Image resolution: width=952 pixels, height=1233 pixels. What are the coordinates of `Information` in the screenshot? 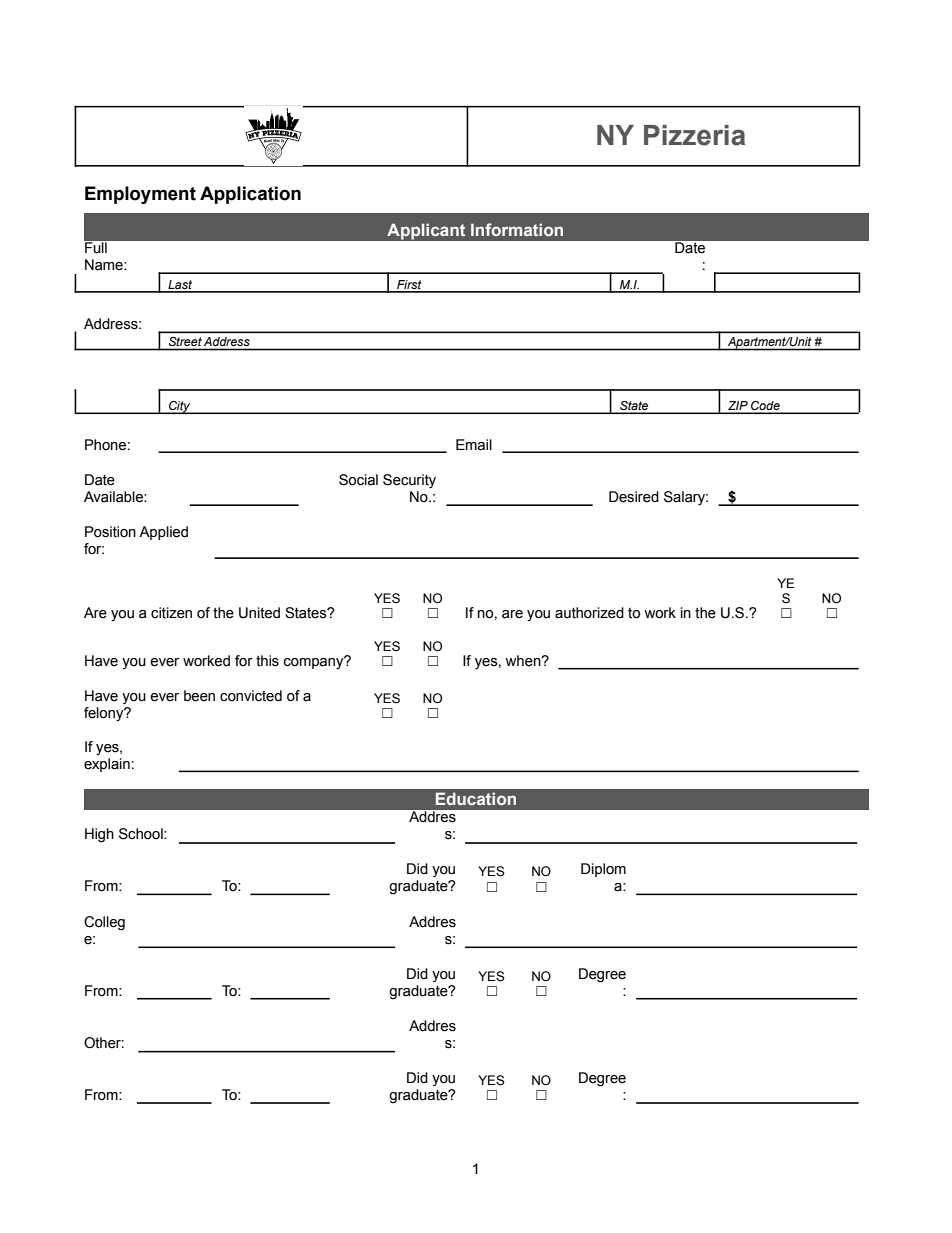 It's located at (517, 229).
